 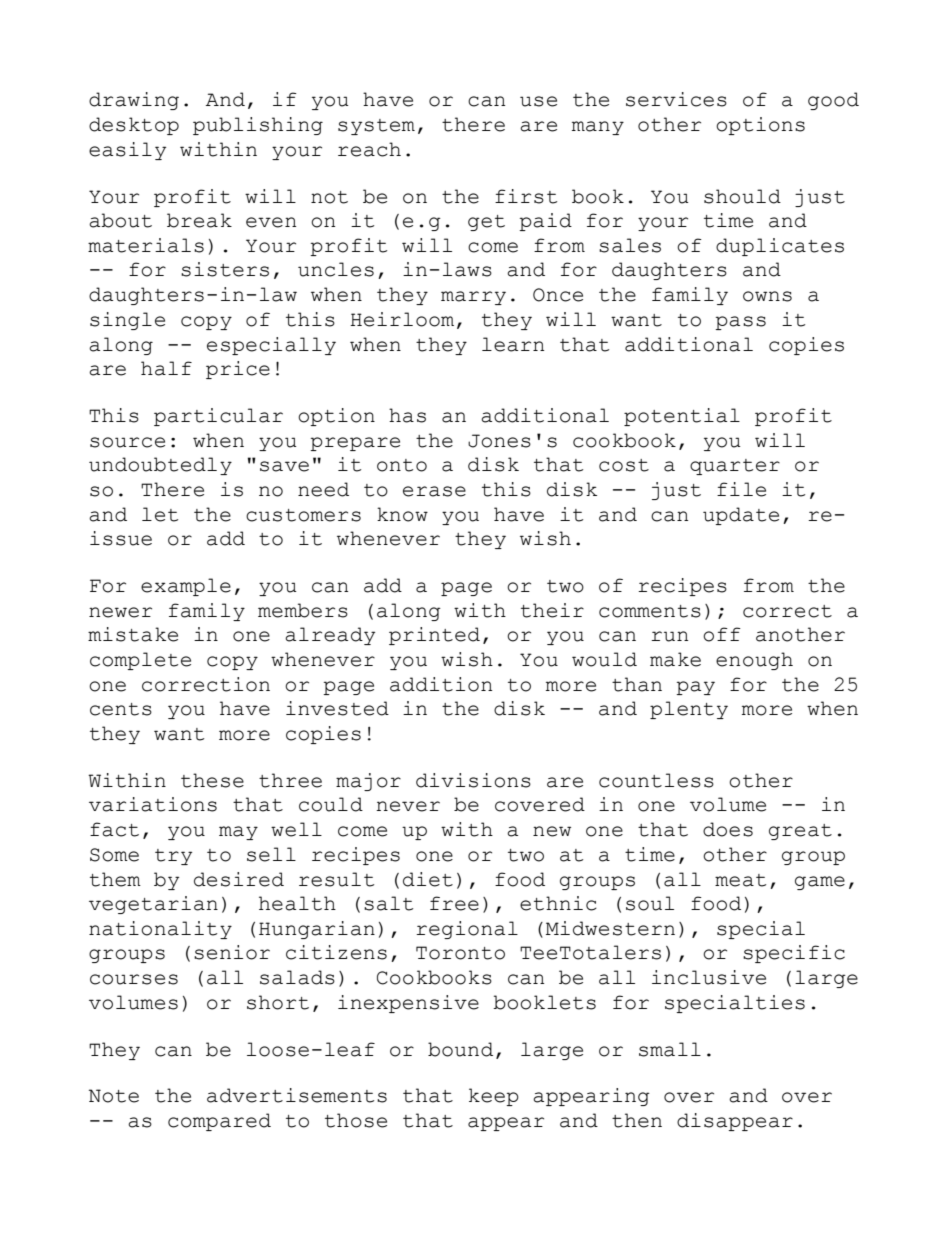 I want to click on use, so click(x=538, y=101).
